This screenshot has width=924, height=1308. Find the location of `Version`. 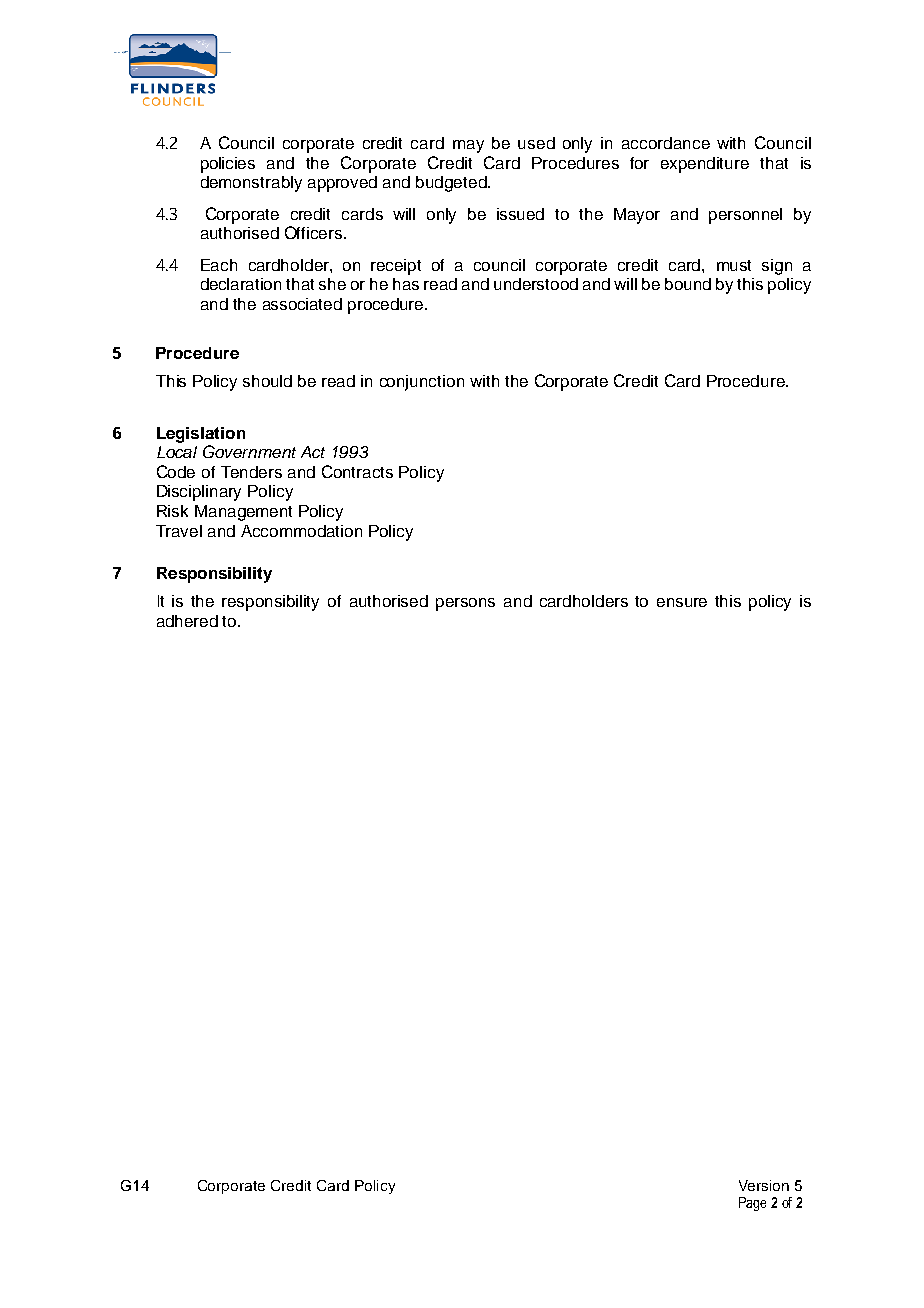

Version is located at coordinates (764, 1185).
